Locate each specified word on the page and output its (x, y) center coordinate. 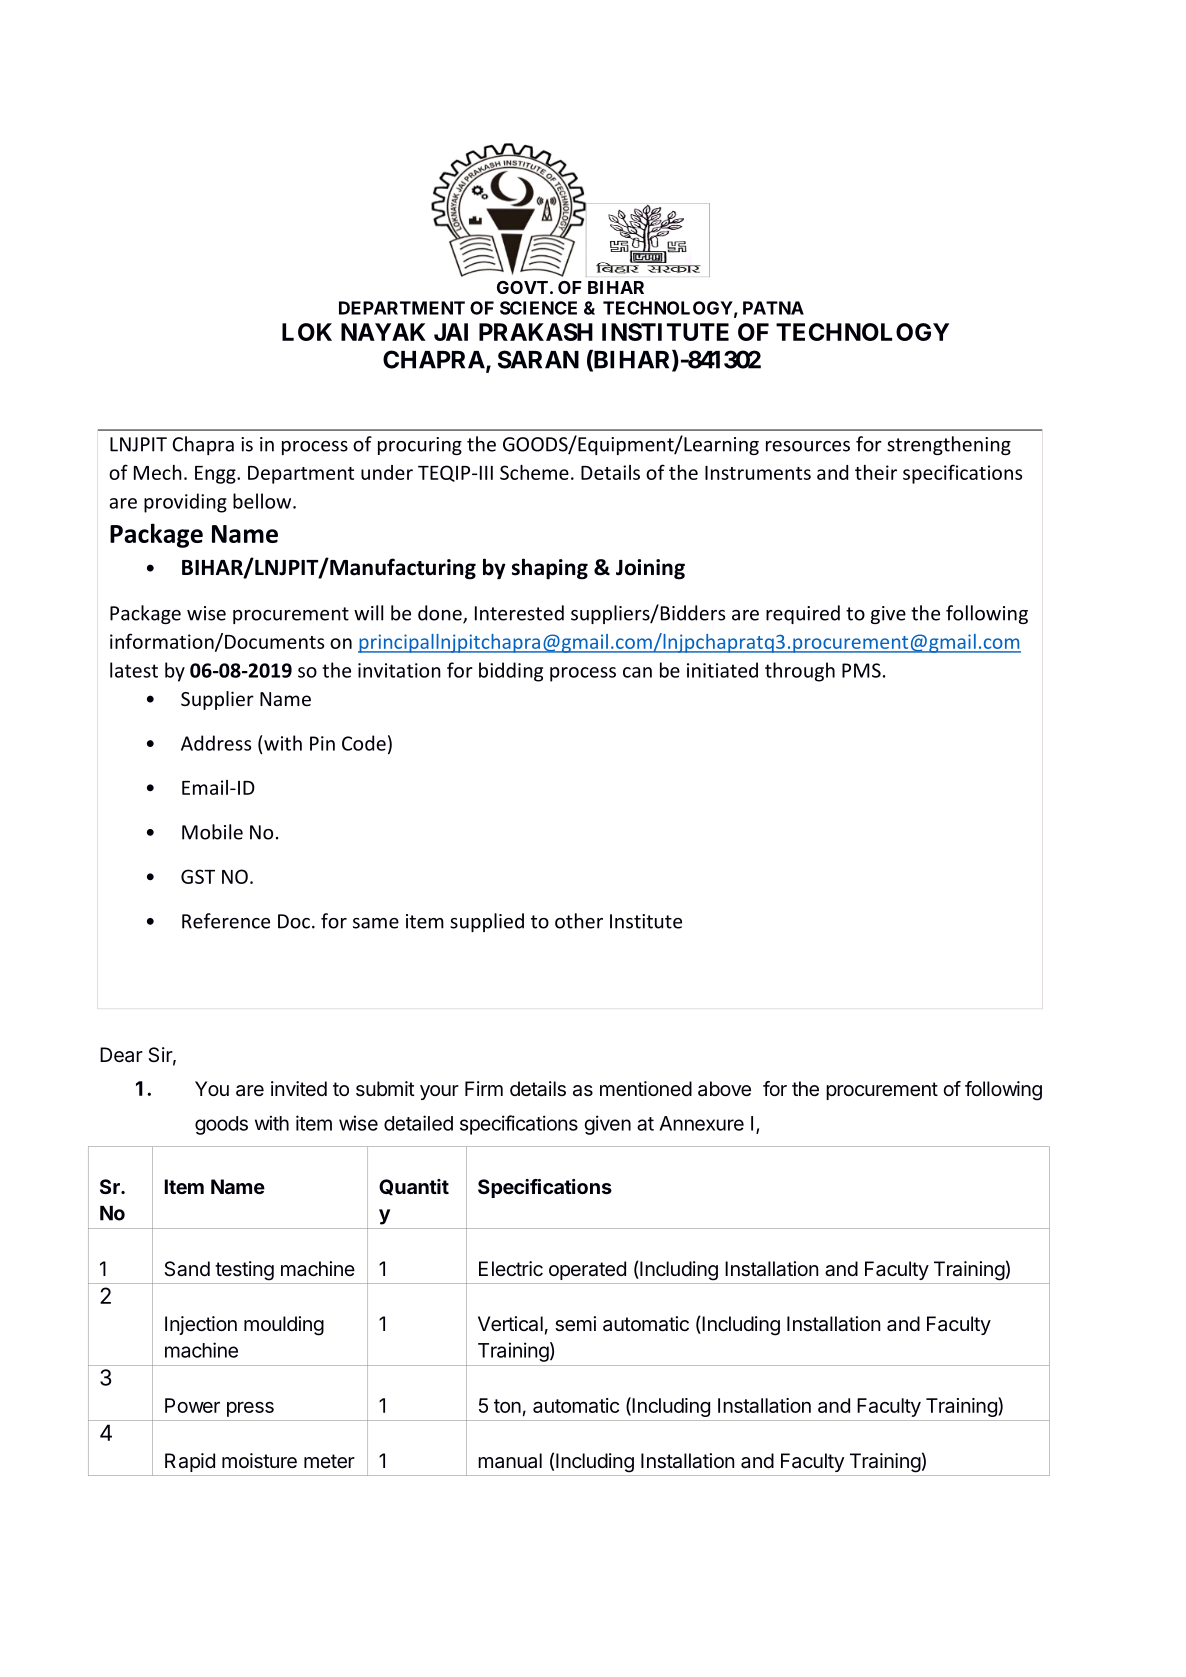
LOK (307, 332)
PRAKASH (536, 332)
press (250, 1409)
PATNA (773, 308)
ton (507, 1406)
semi (575, 1324)
